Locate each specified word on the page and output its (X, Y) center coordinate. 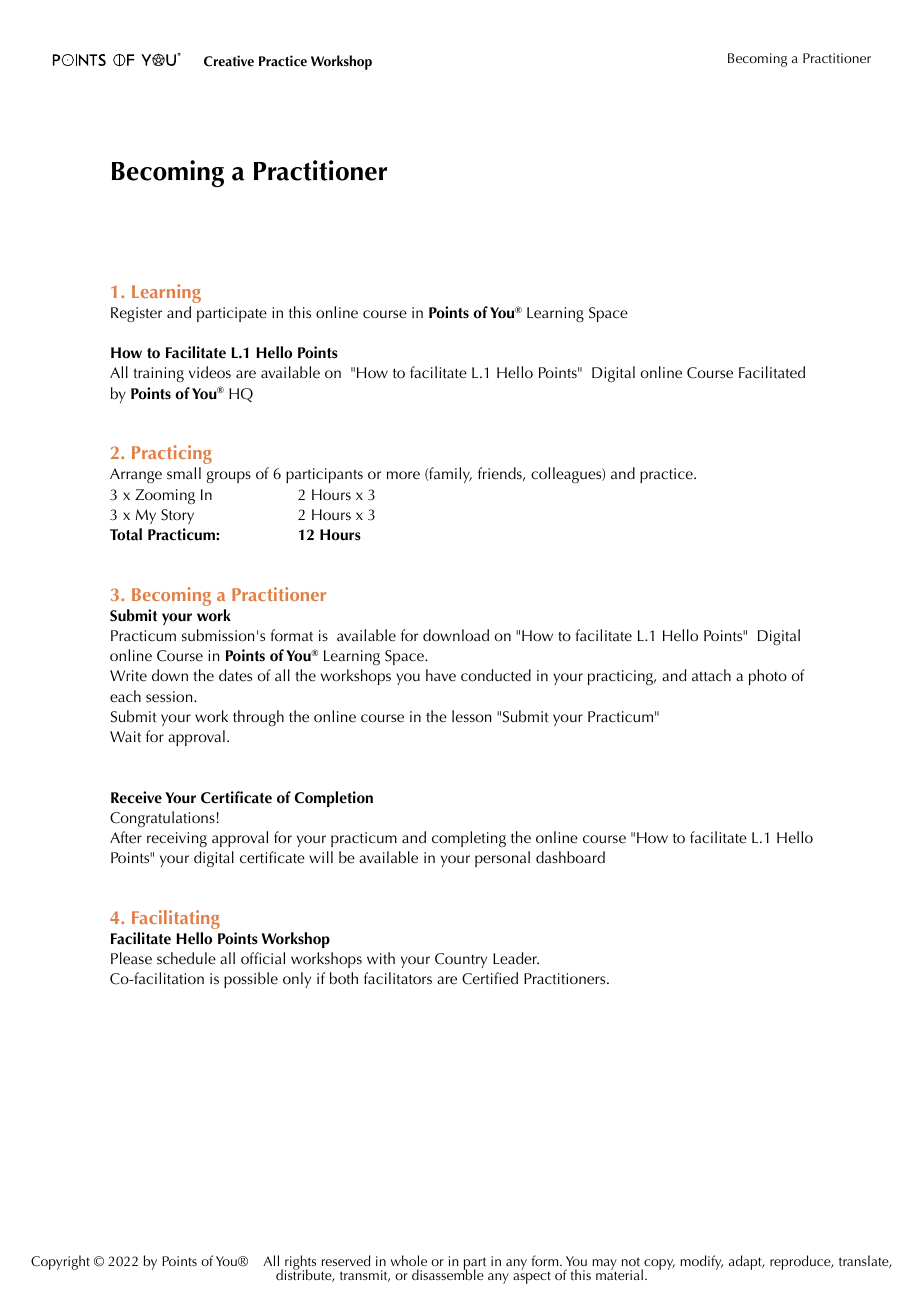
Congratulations (162, 819)
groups (229, 477)
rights (300, 1264)
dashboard (570, 857)
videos (210, 372)
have (441, 675)
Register (136, 314)
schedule (186, 958)
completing (469, 839)
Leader (516, 958)
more (403, 475)
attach (711, 675)
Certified (490, 978)
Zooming (165, 497)
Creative (229, 61)
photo (768, 677)
